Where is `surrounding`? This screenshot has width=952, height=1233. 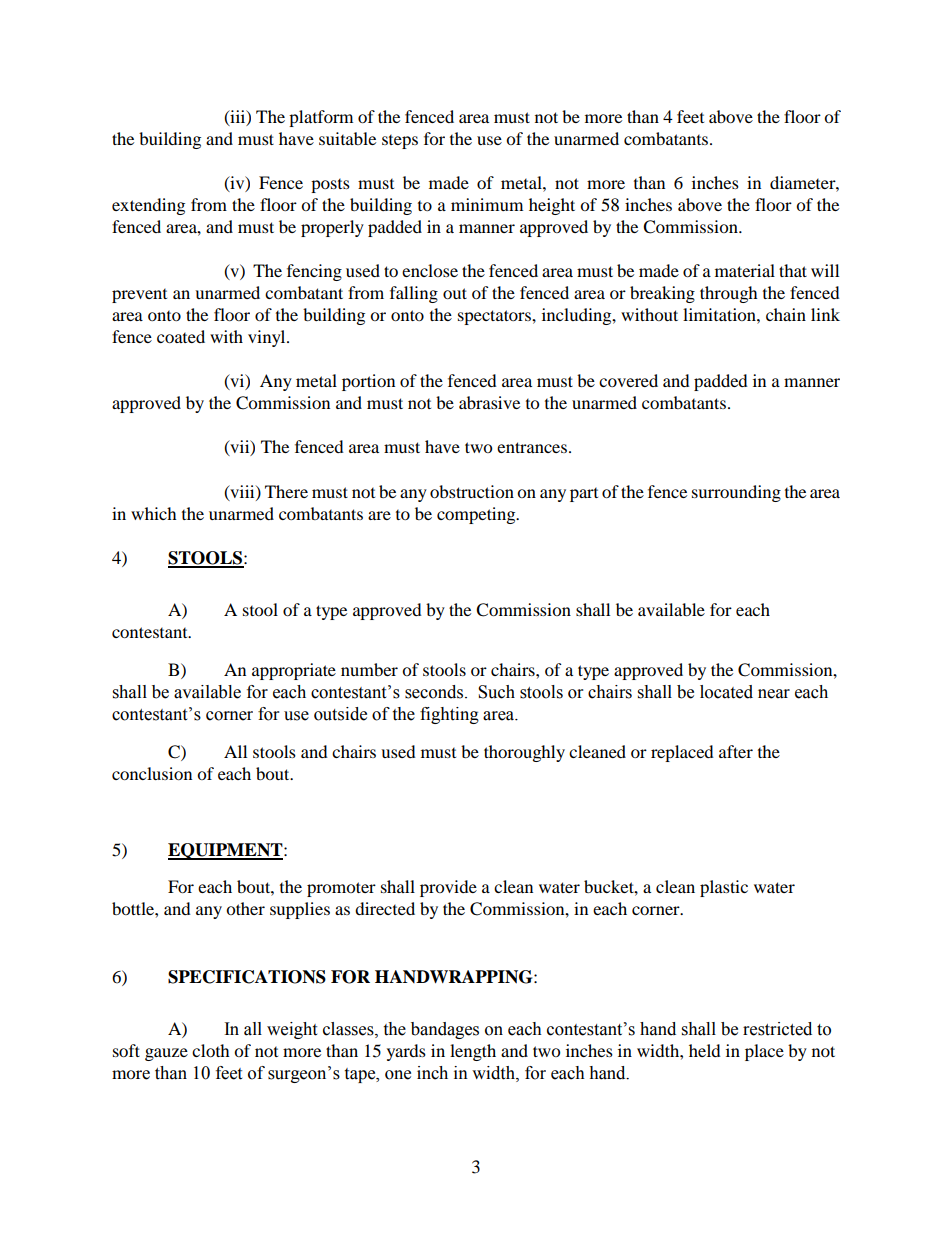 surrounding is located at coordinates (736, 493).
